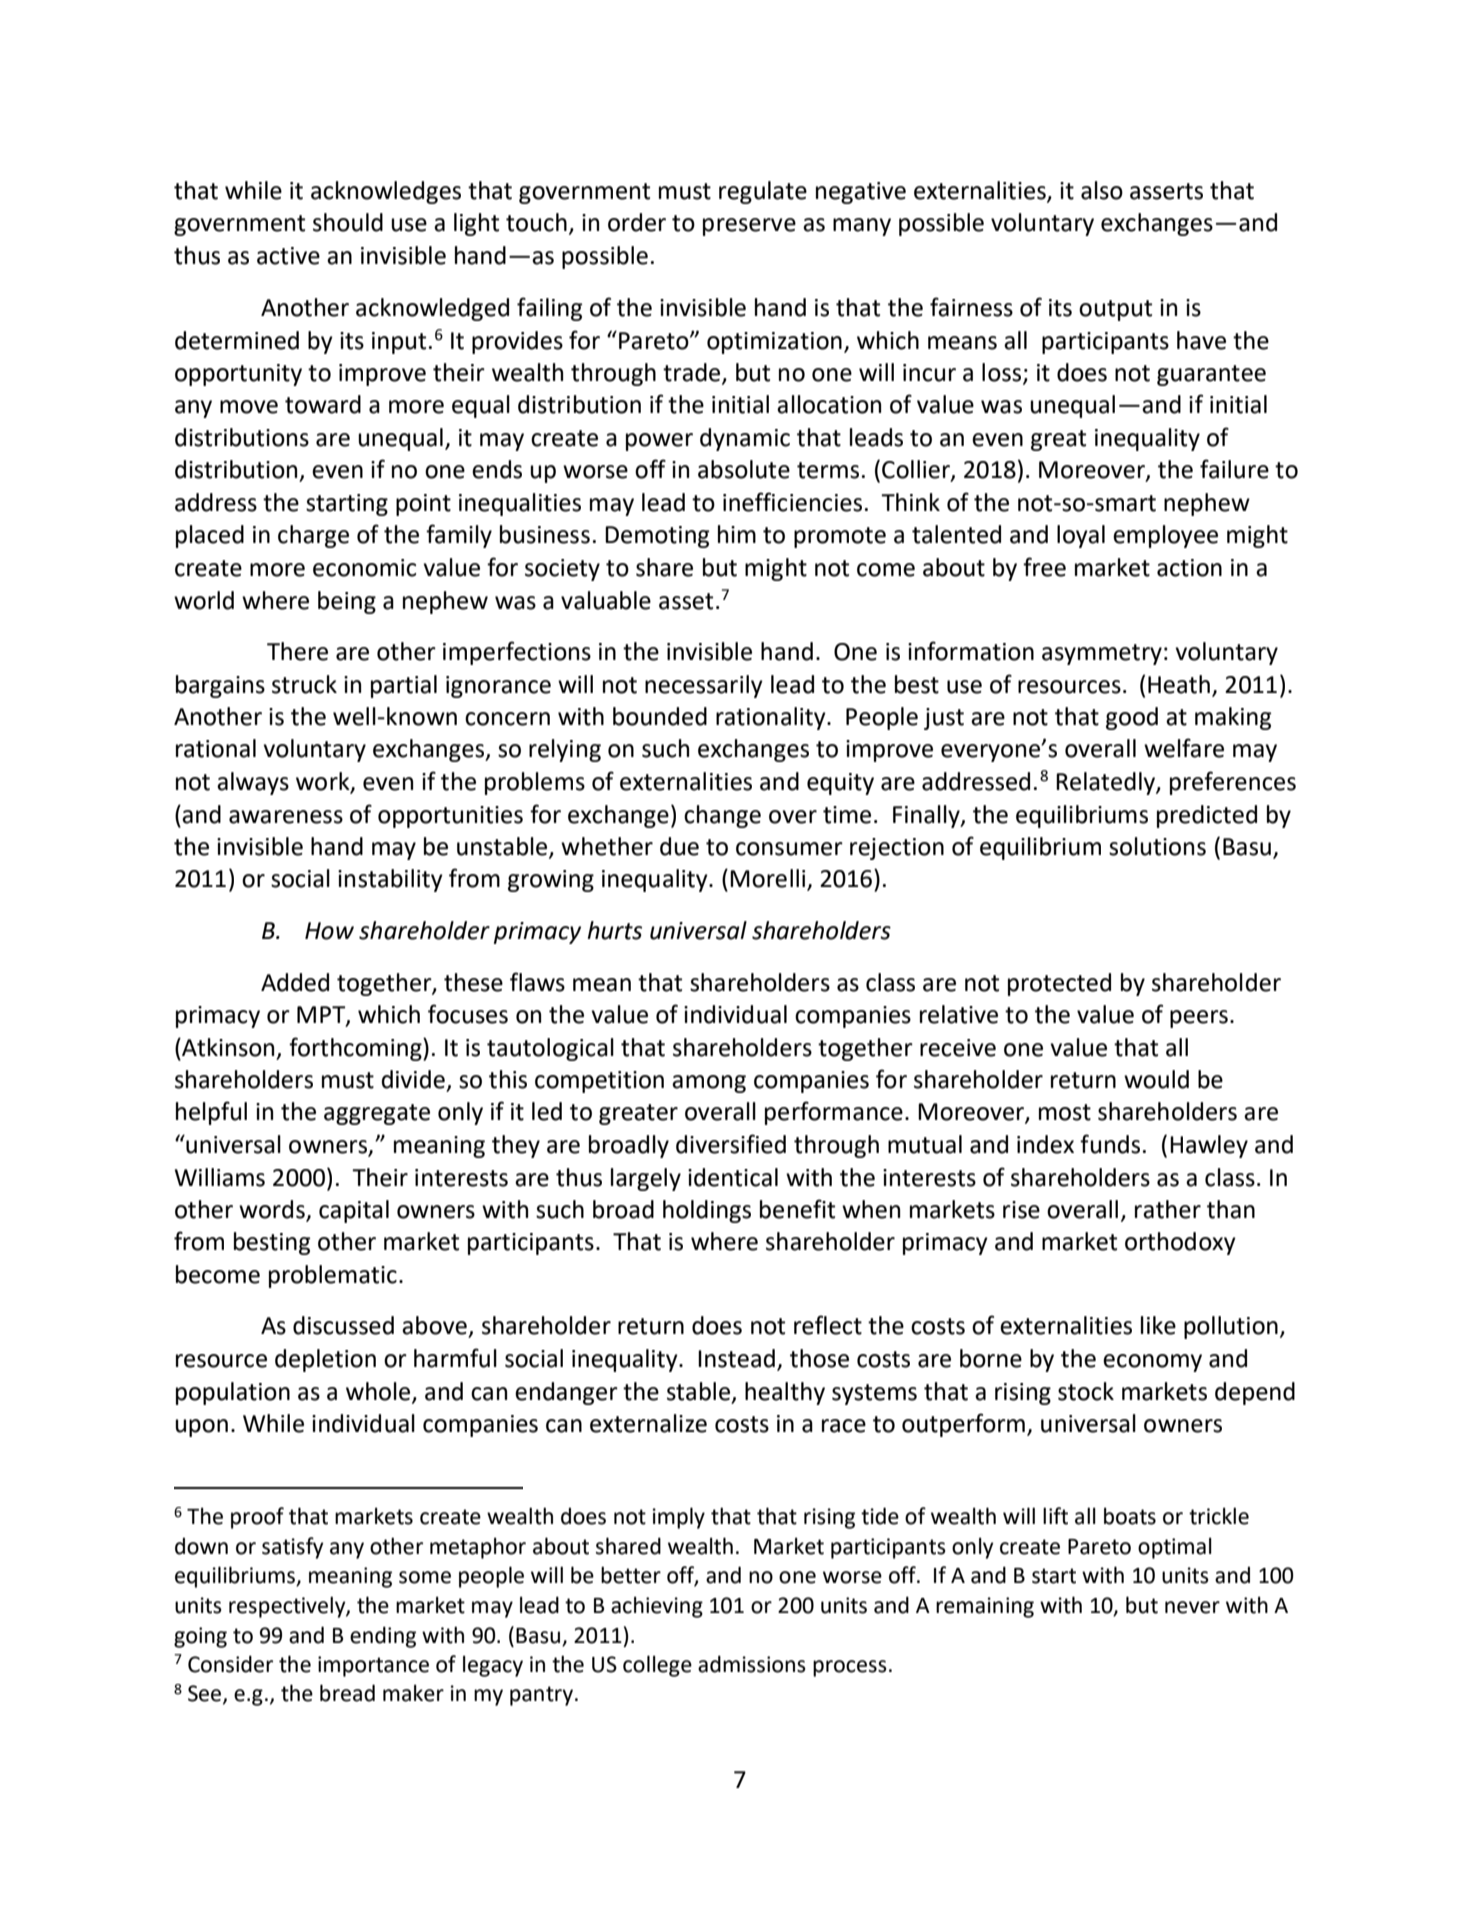 The width and height of the image is (1479, 1914). Describe the element at coordinates (373, 1666) in the image. I see `importance` at that location.
